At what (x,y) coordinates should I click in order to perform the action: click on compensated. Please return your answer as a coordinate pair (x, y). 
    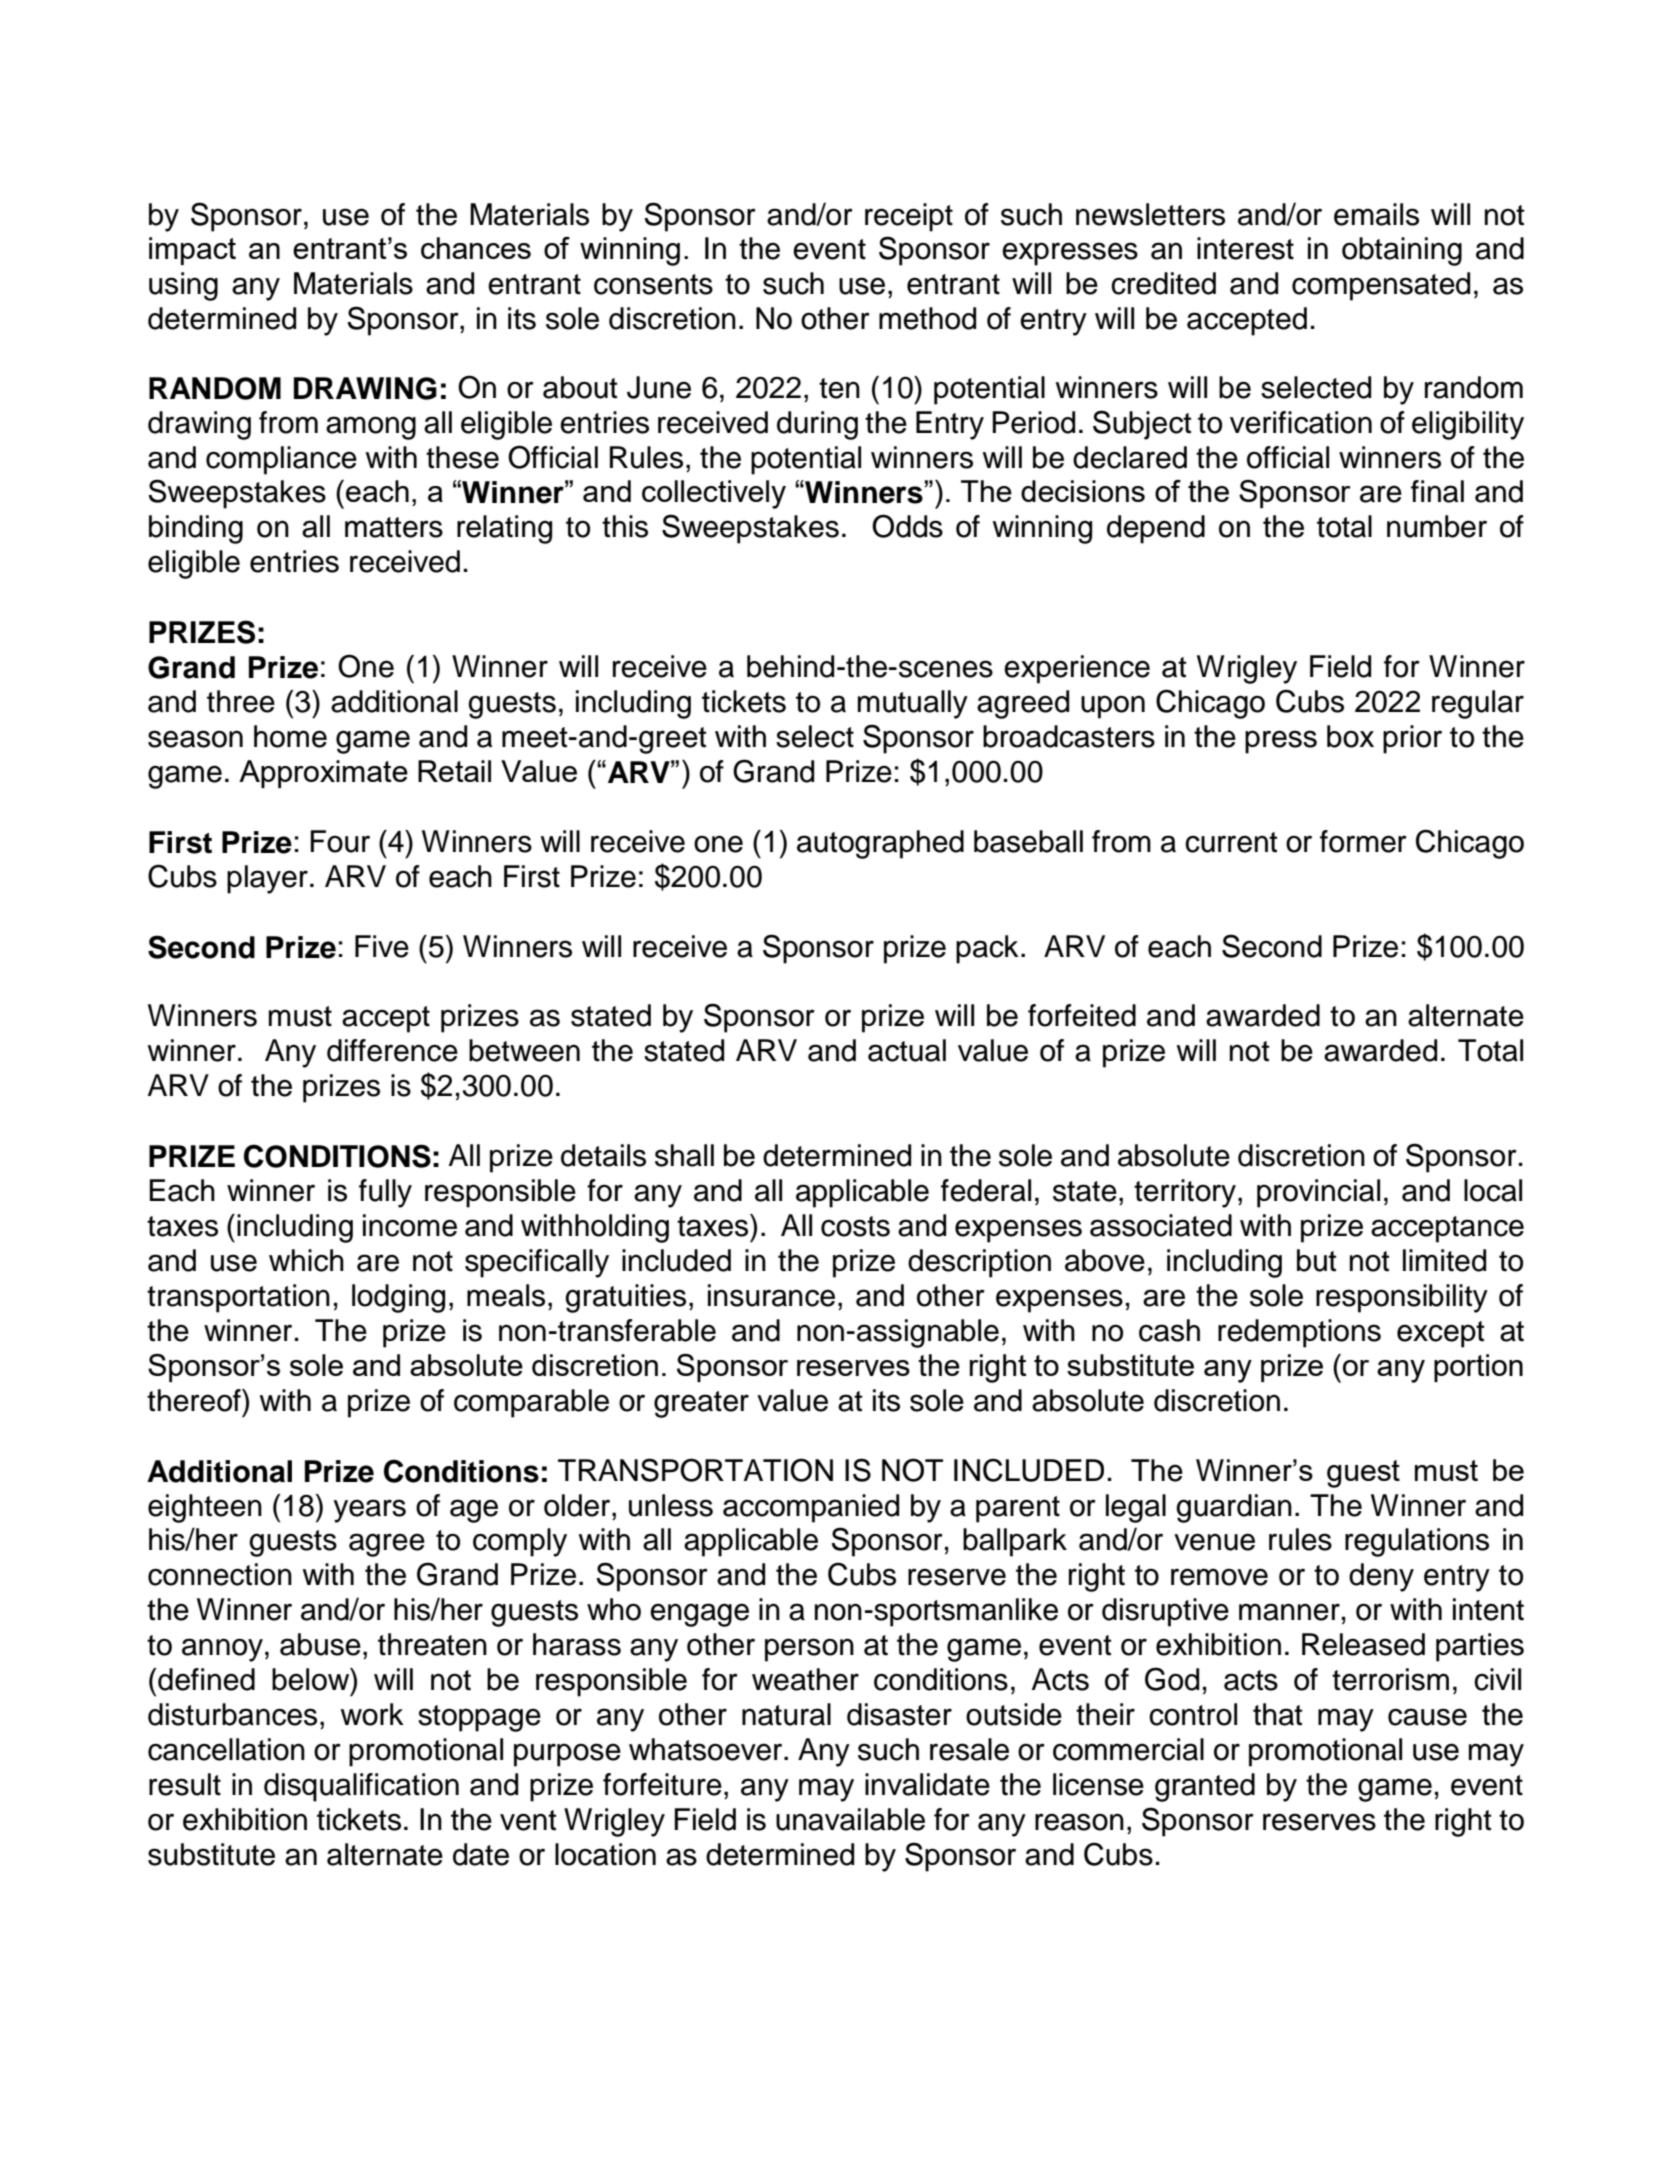
    Looking at the image, I should click on (1381, 286).
